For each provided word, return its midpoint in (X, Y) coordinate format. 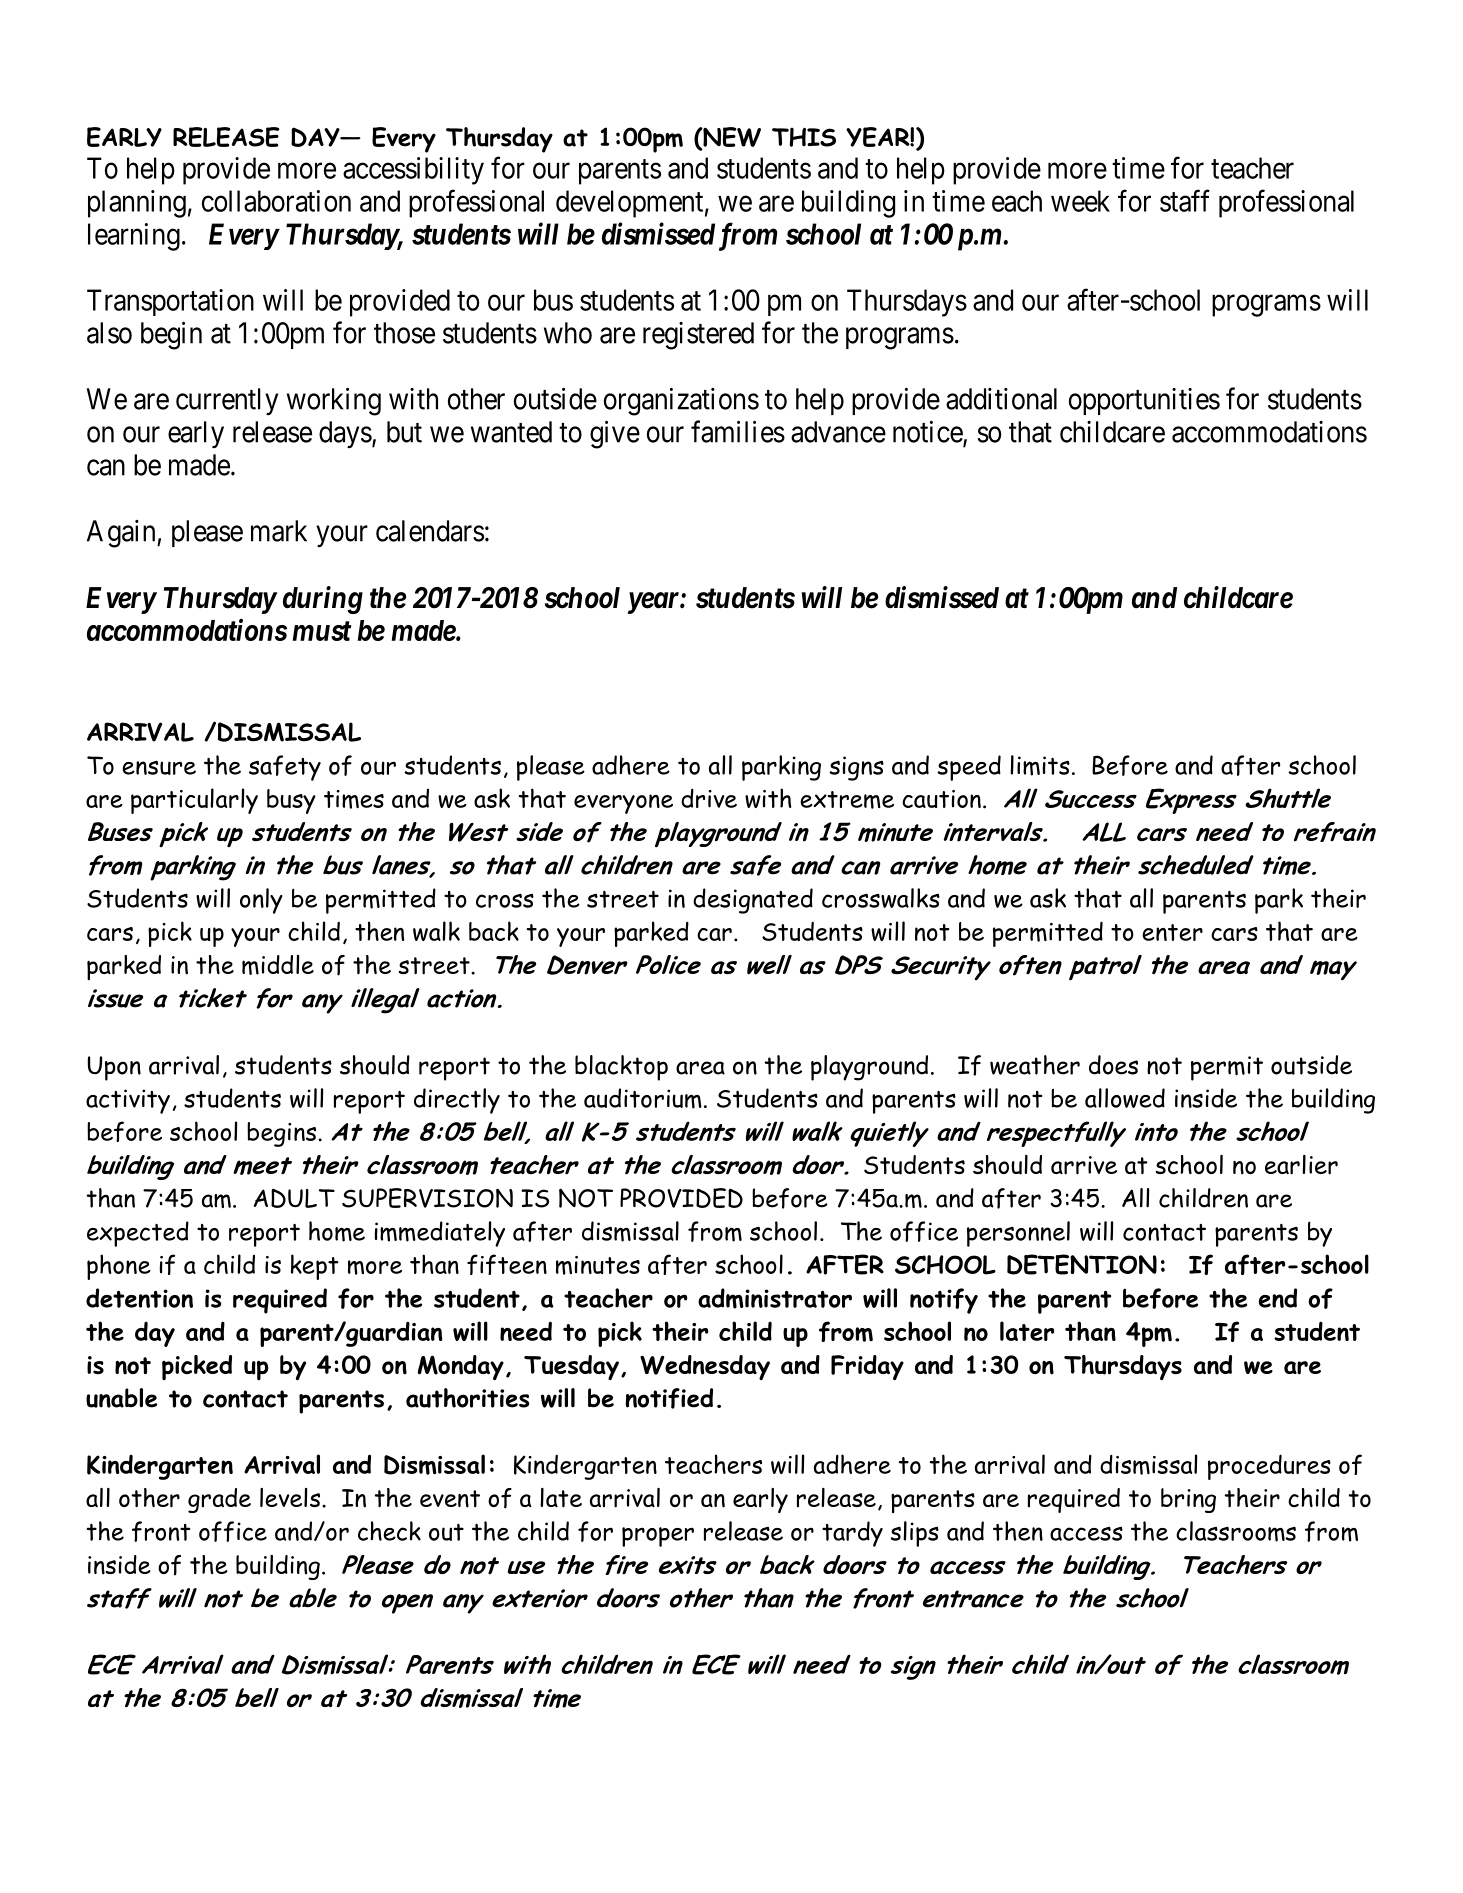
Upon (114, 1068)
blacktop (621, 1068)
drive (709, 798)
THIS (804, 137)
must (321, 631)
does (1113, 1065)
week (1080, 201)
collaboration (276, 201)
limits (1040, 765)
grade (219, 1500)
